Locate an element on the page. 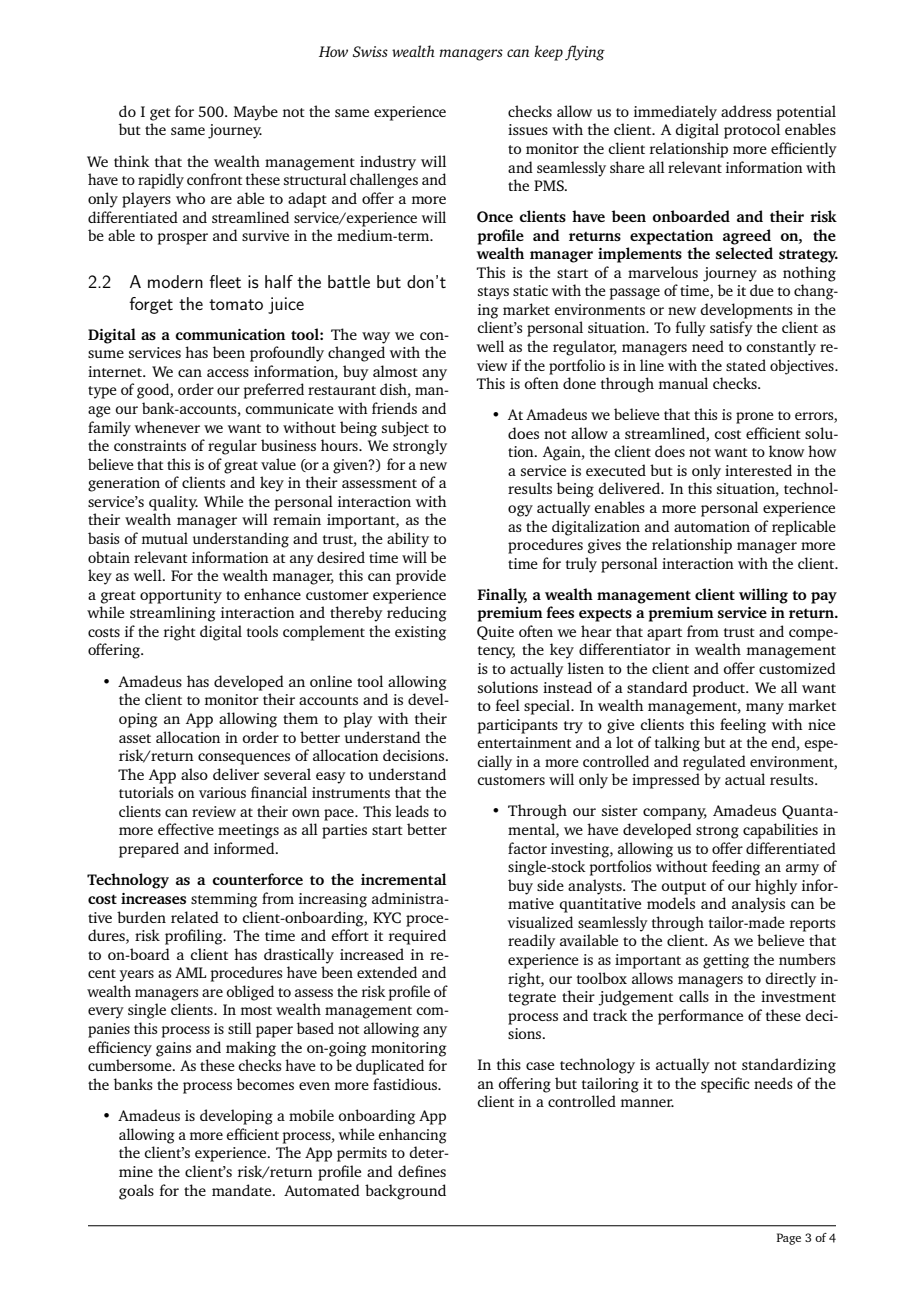 This document has width=924, height=1308. Page is located at coordinates (789, 1239).
